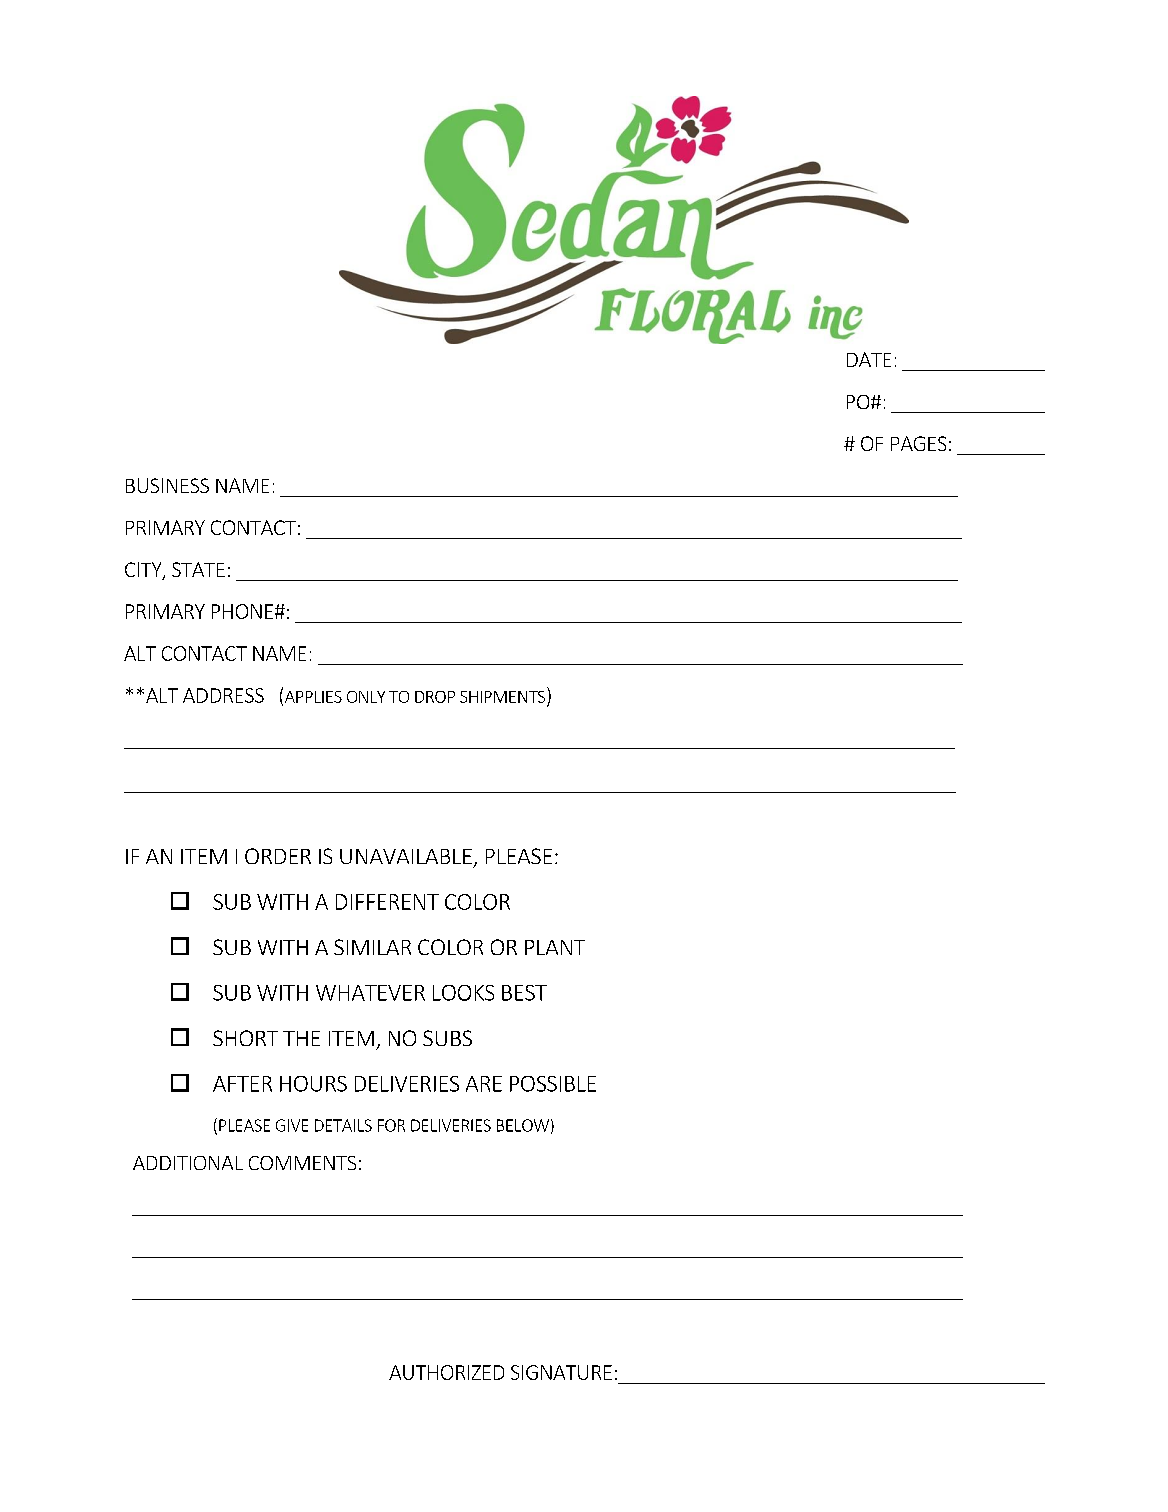 The image size is (1168, 1512). I want to click on PAGES, so click(918, 443).
